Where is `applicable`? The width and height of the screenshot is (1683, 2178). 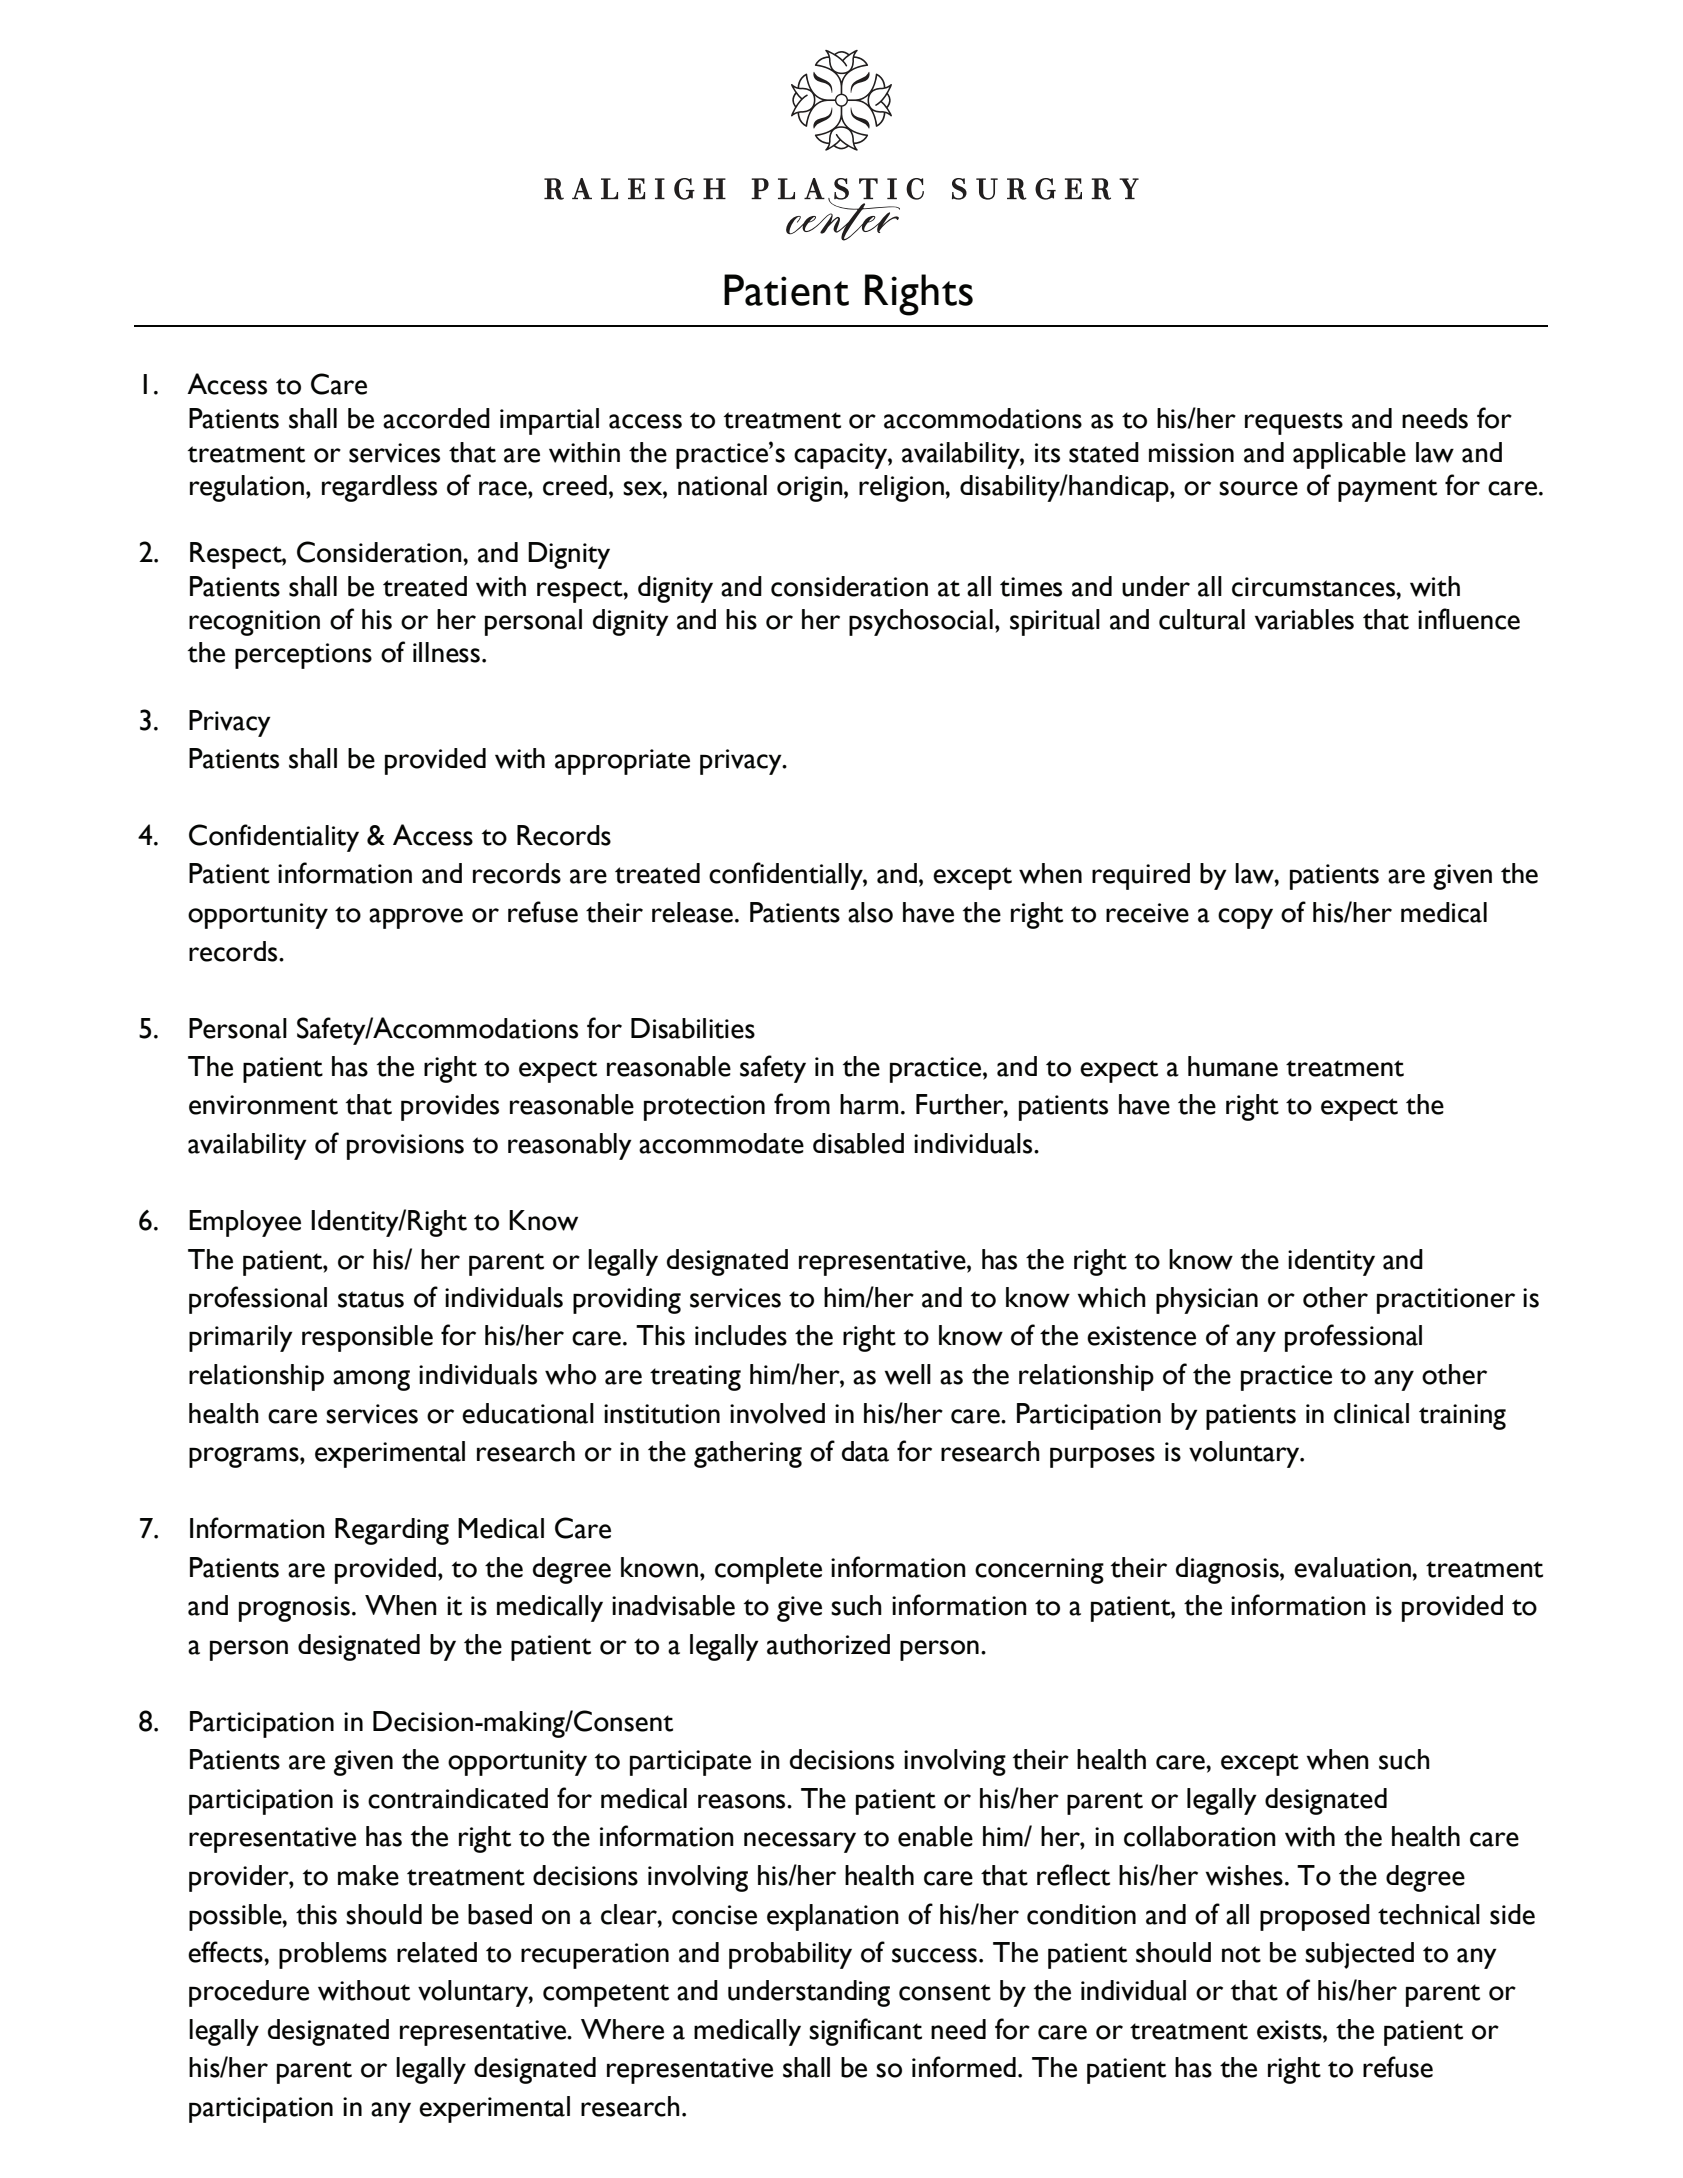 applicable is located at coordinates (1349, 455).
